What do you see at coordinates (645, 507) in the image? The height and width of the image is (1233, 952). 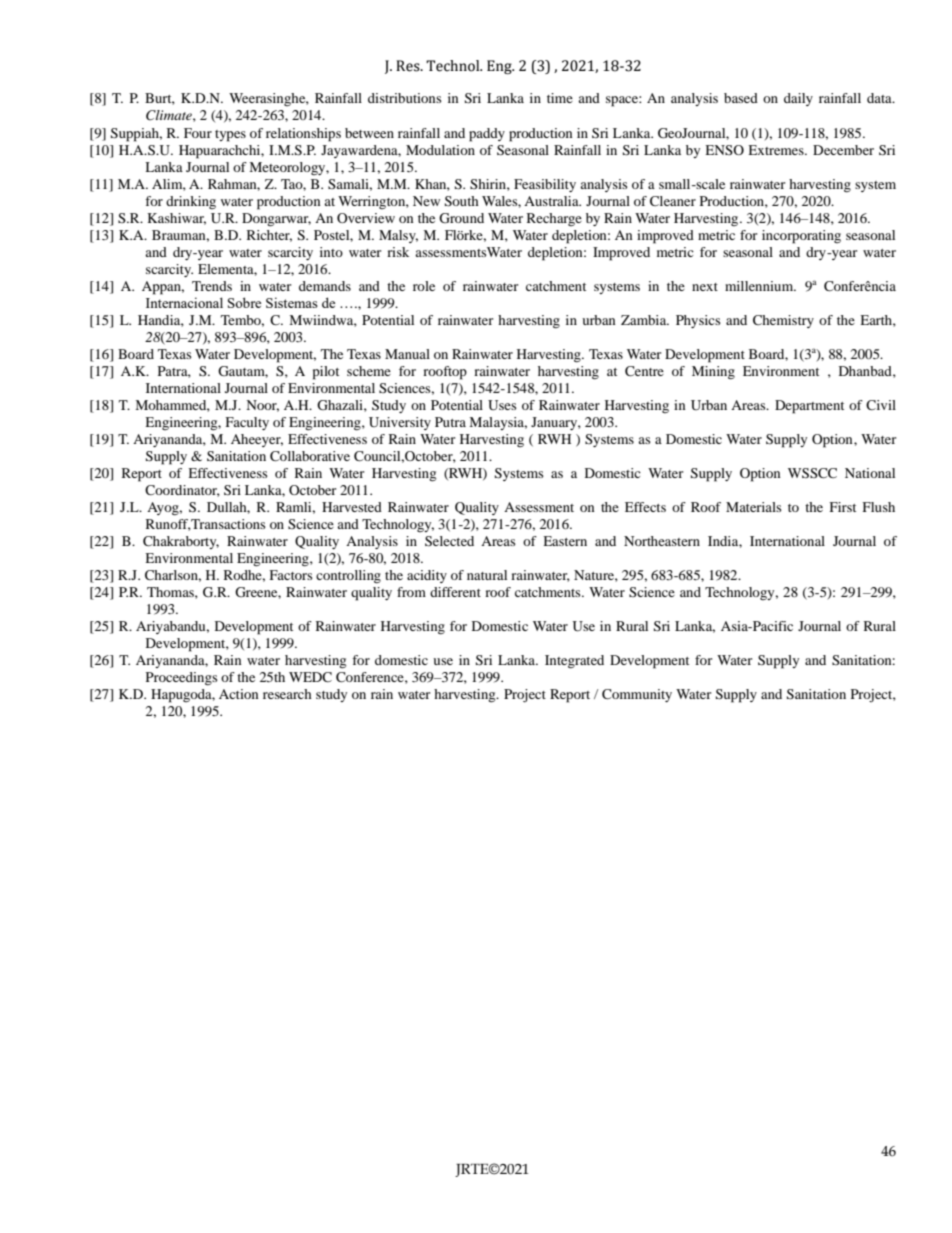 I see `Effects` at bounding box center [645, 507].
